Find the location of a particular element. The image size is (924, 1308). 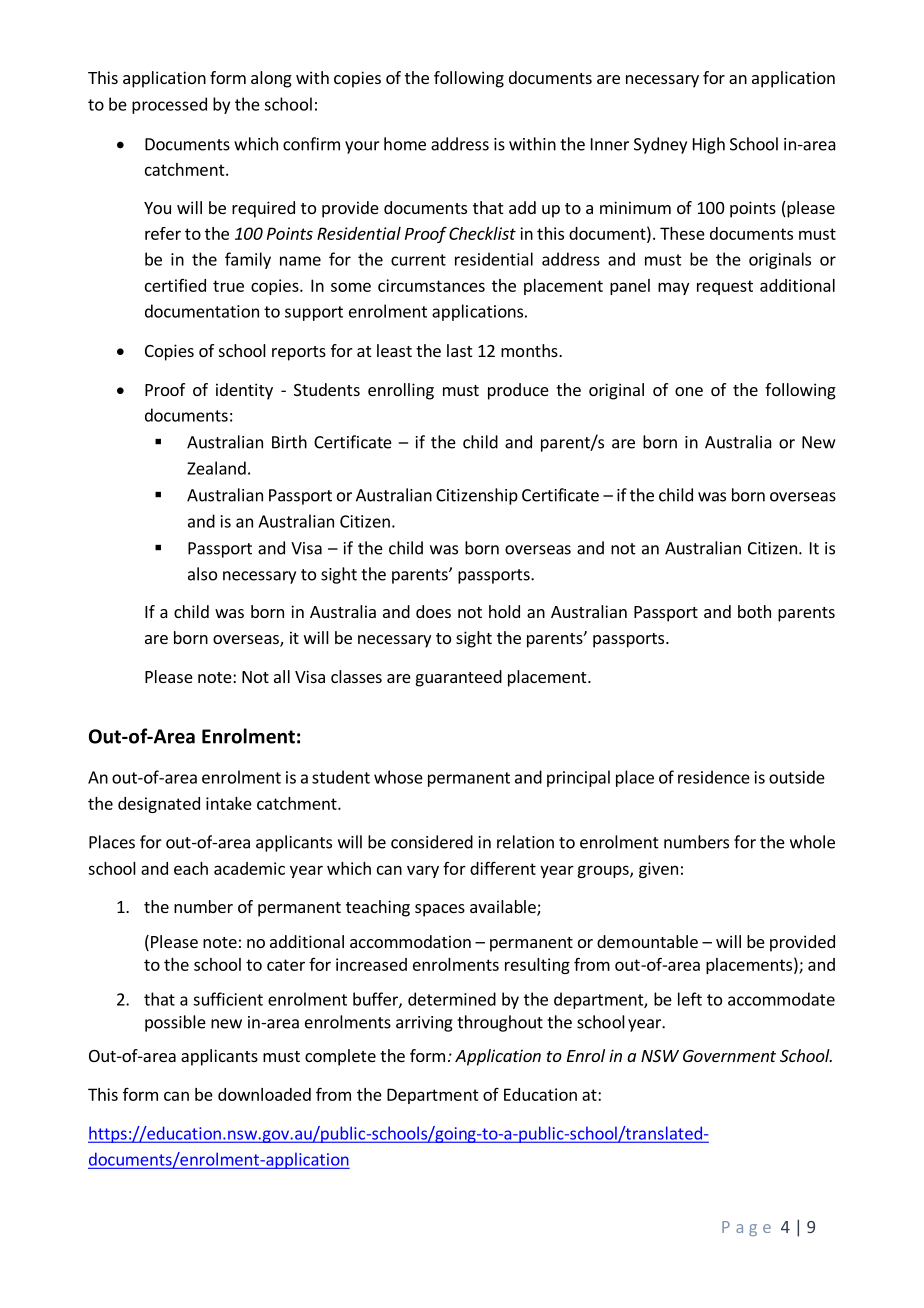

along is located at coordinates (271, 79).
